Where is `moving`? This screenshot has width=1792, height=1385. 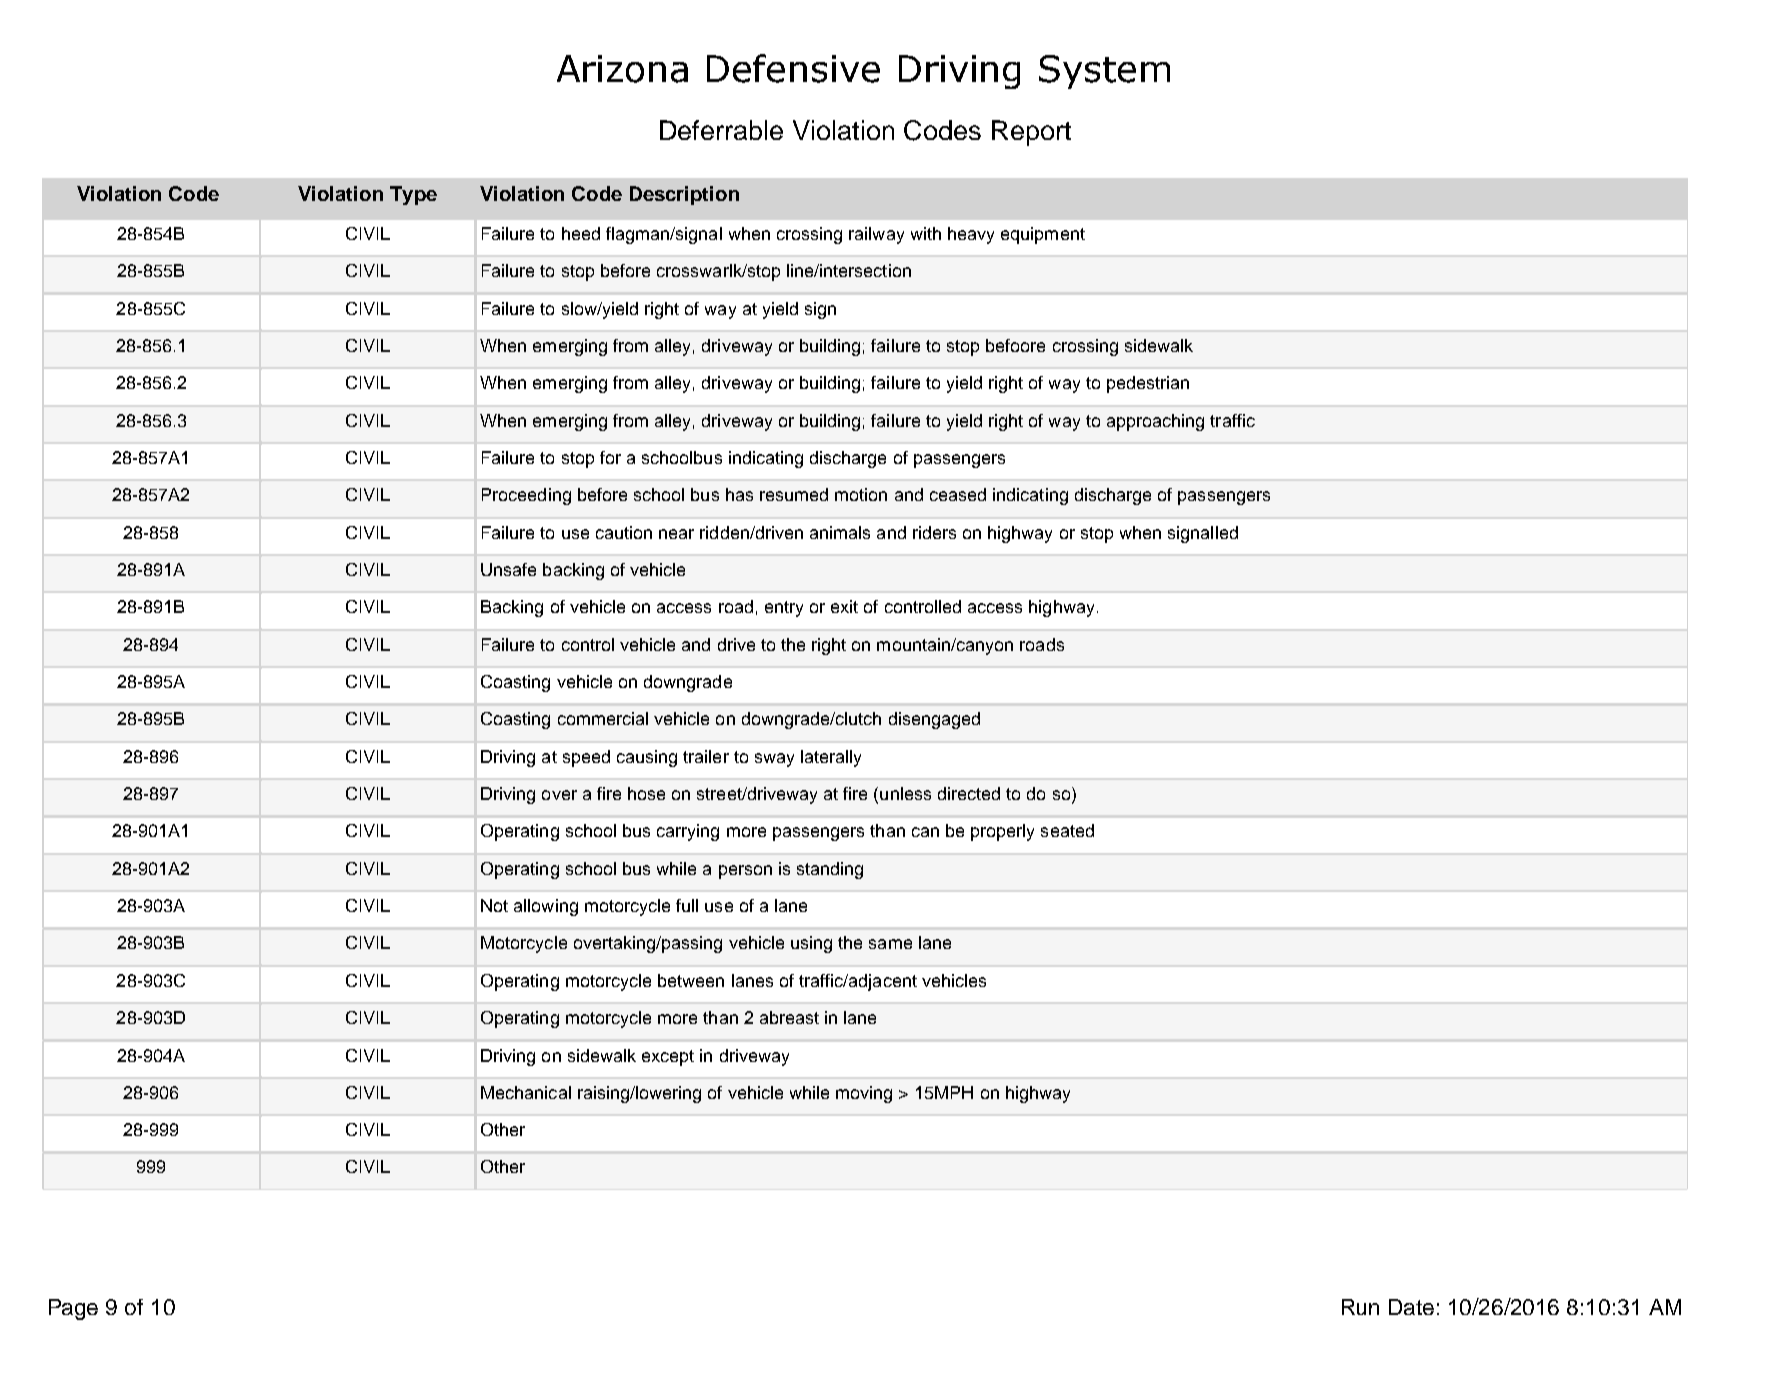
moving is located at coordinates (864, 1094).
